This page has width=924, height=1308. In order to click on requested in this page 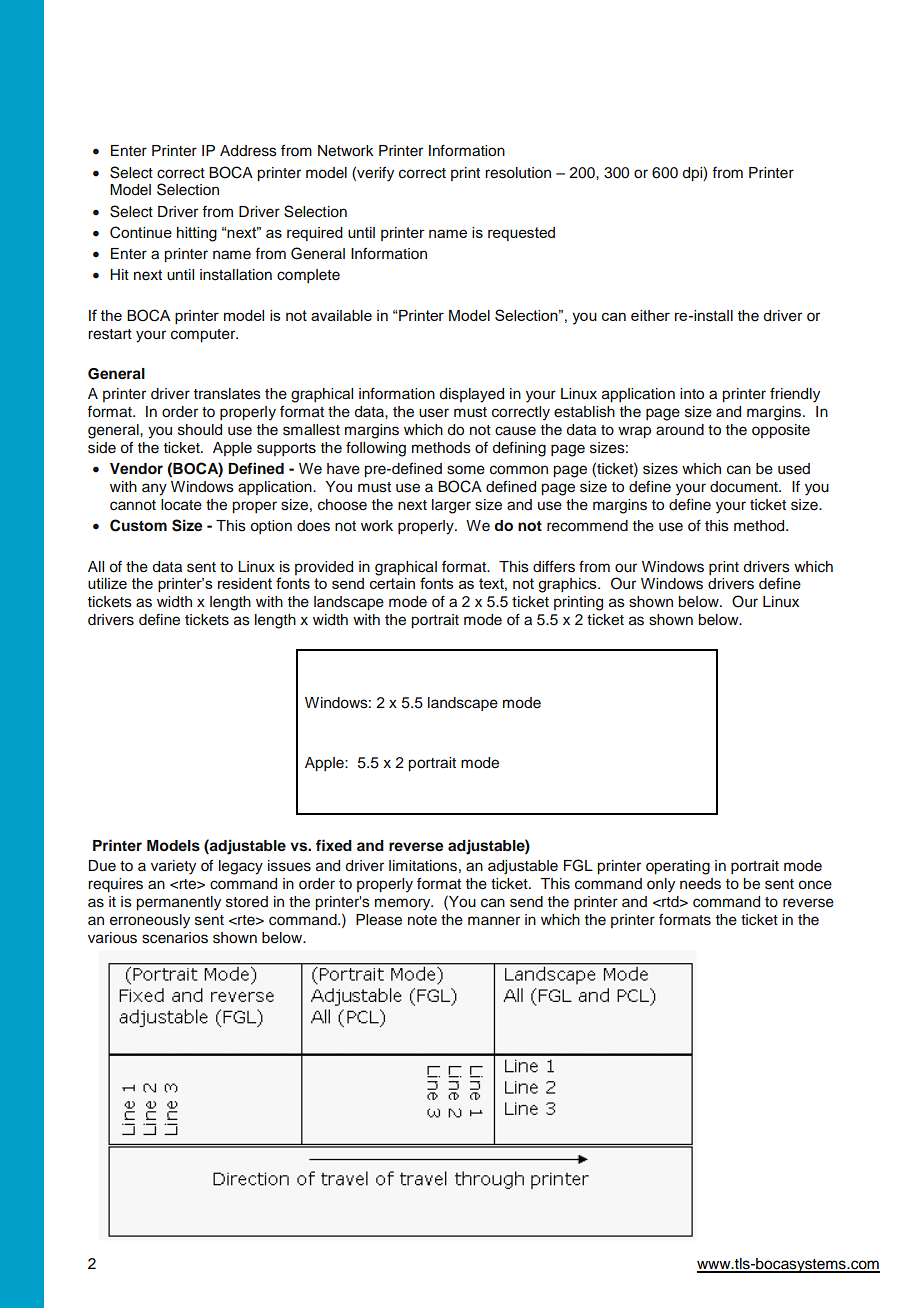, I will do `click(521, 234)`.
